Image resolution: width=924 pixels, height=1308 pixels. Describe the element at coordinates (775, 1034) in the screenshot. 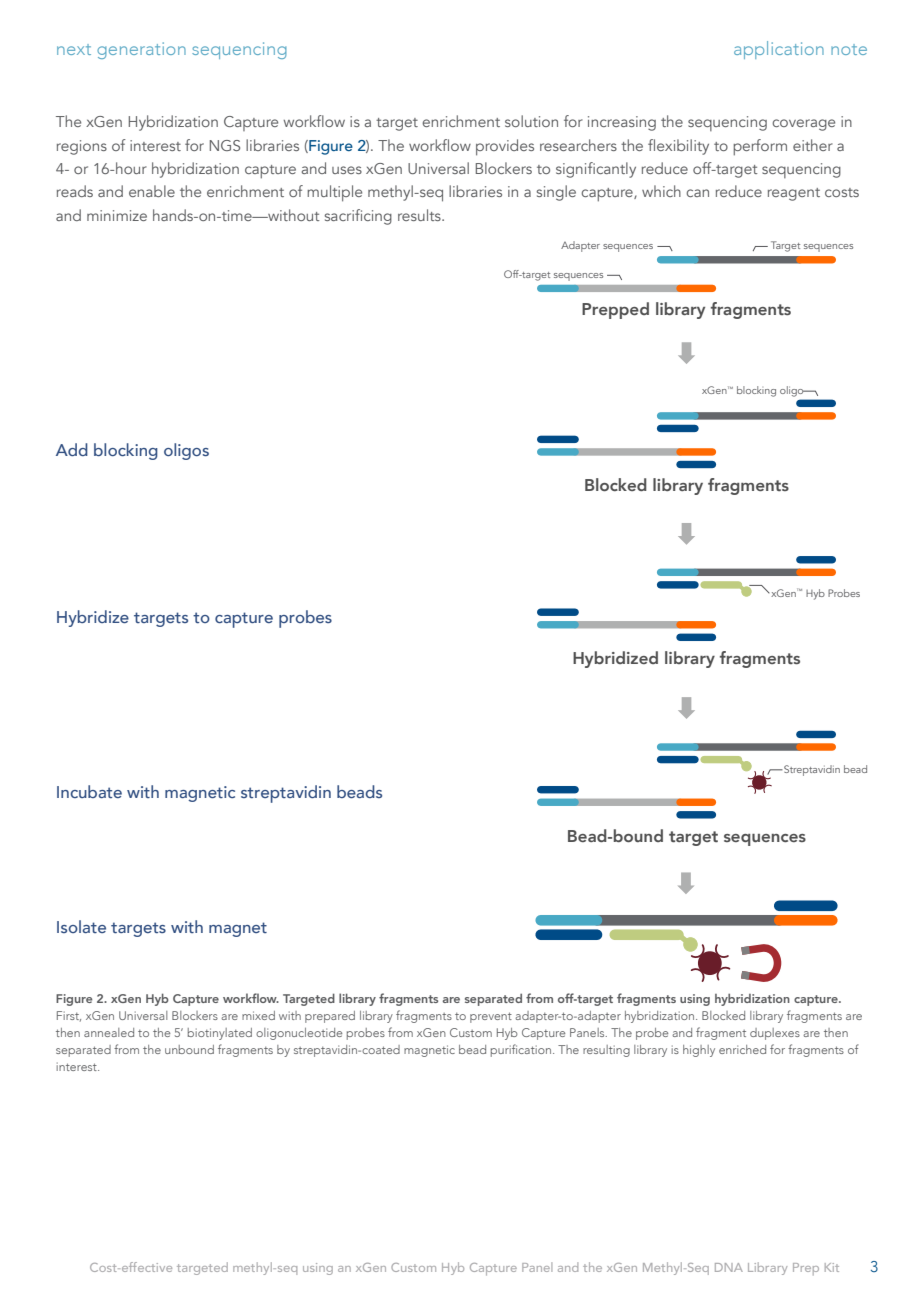

I see `duplexes` at that location.
